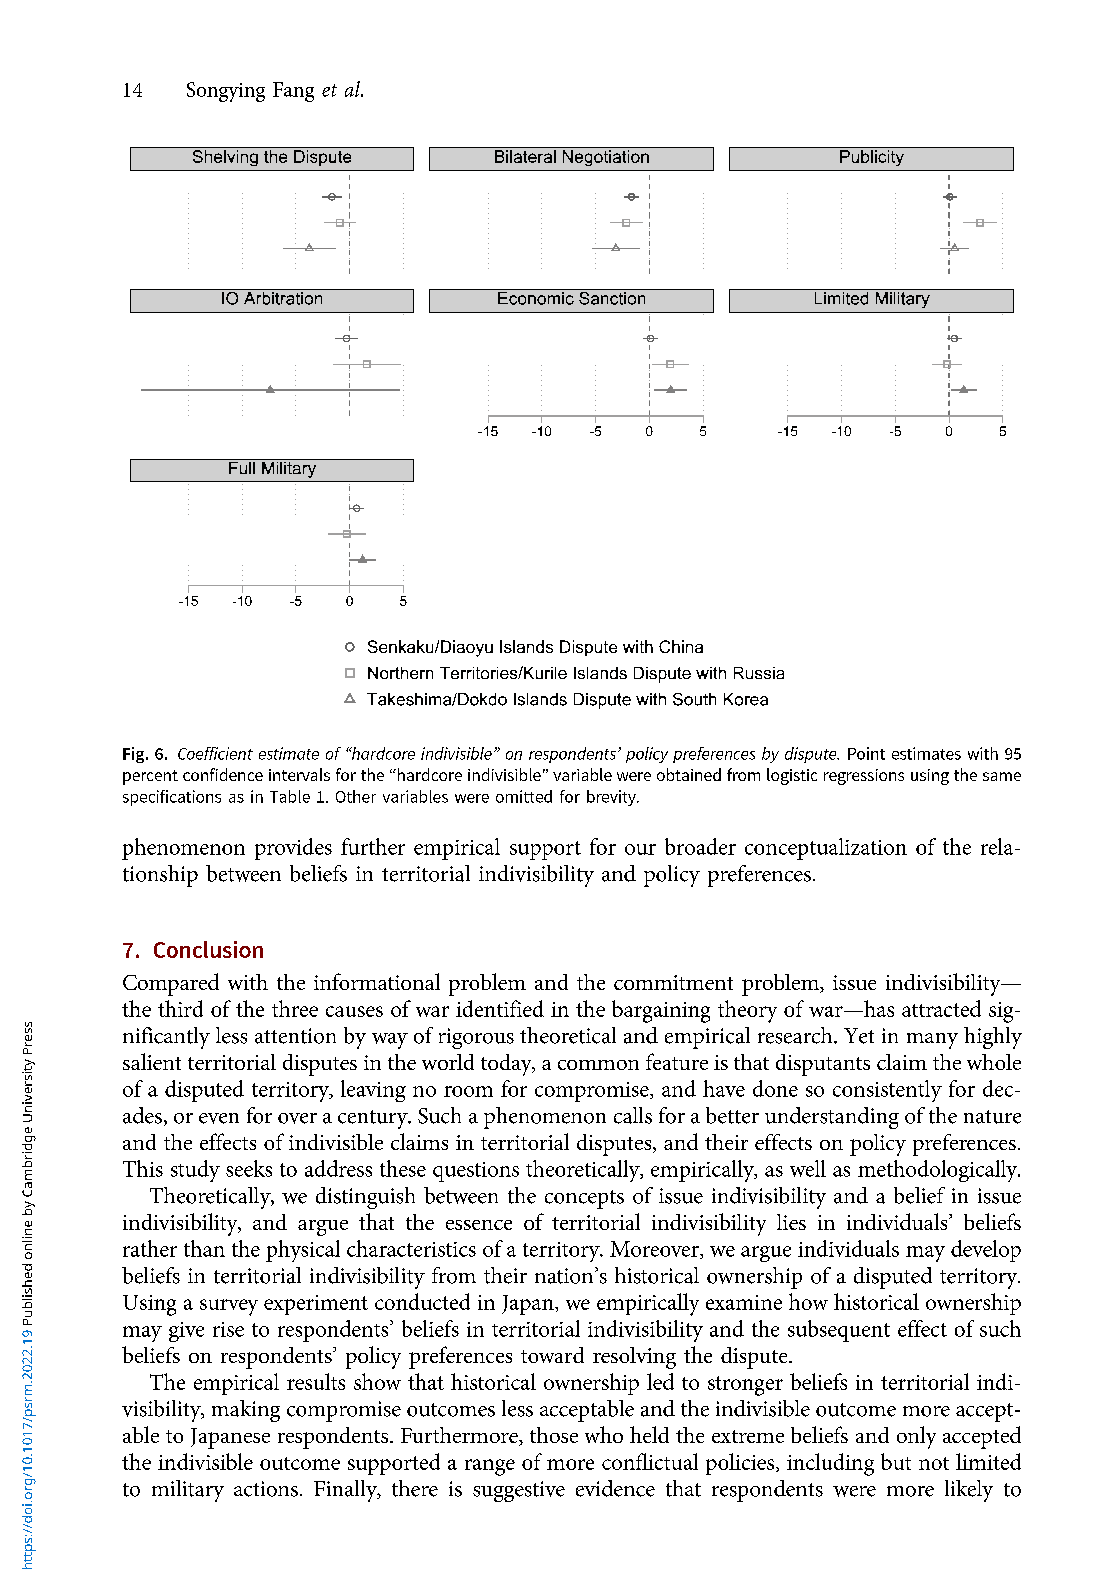 Image resolution: width=1118 pixels, height=1588 pixels. Describe the element at coordinates (554, 1435) in the screenshot. I see `those` at that location.
